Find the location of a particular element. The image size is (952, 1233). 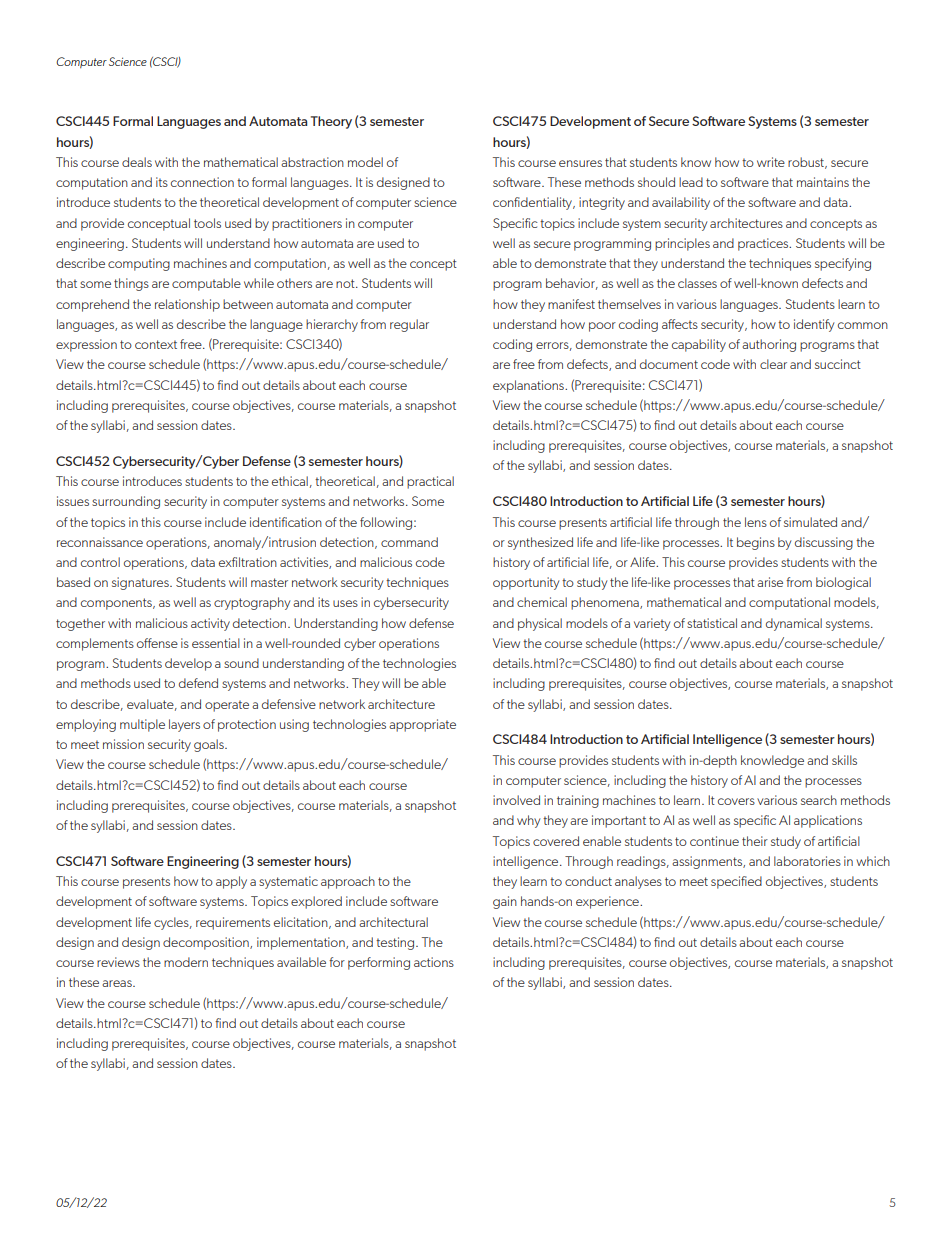

deals is located at coordinates (137, 162).
